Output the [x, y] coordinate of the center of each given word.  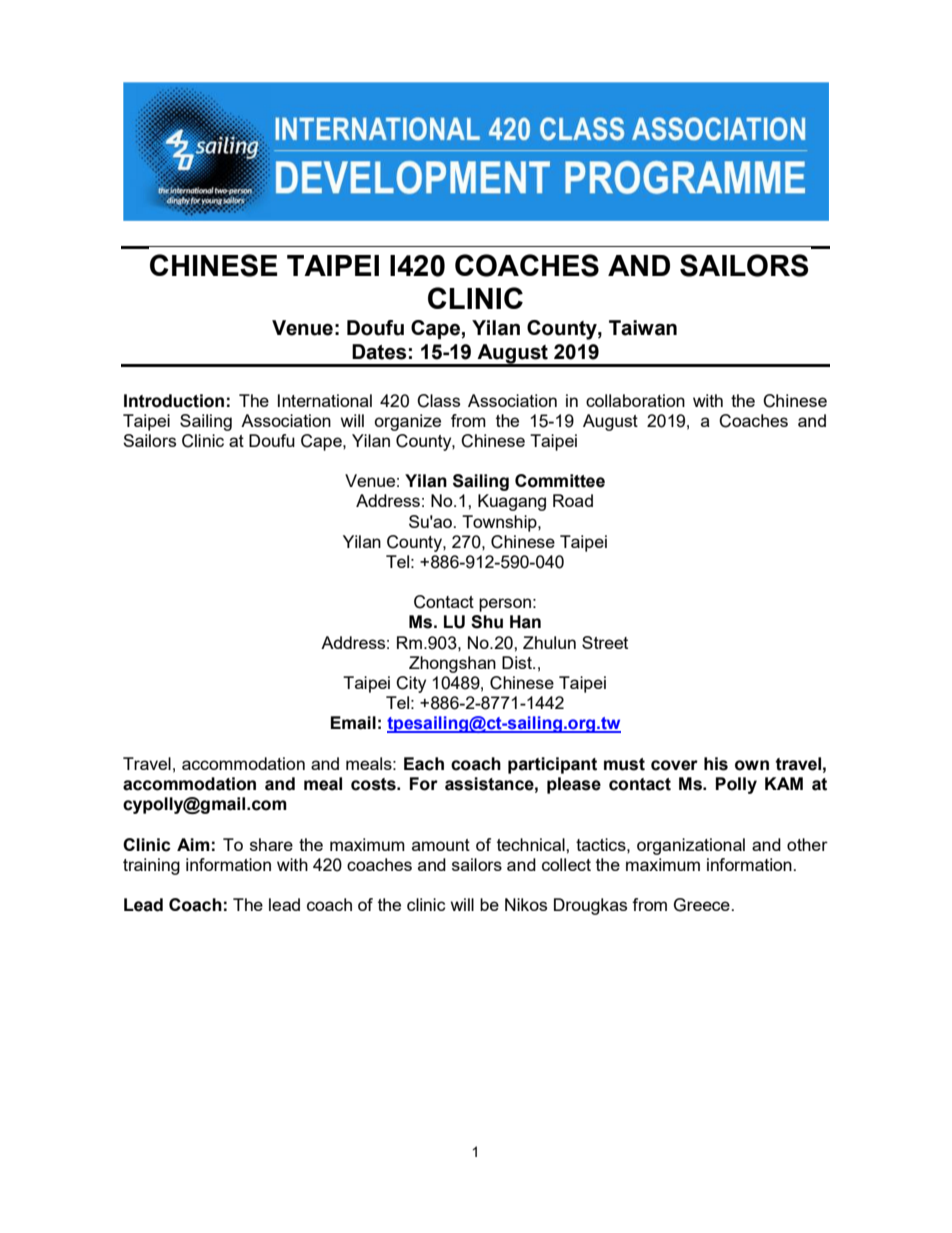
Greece [703, 905]
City [411, 684]
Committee [560, 481]
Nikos [526, 904]
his [716, 764]
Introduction [174, 401]
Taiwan [643, 328]
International [325, 400]
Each [424, 764]
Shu [487, 622]
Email [353, 723]
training [151, 866]
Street [605, 642]
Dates [379, 352]
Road [573, 500]
